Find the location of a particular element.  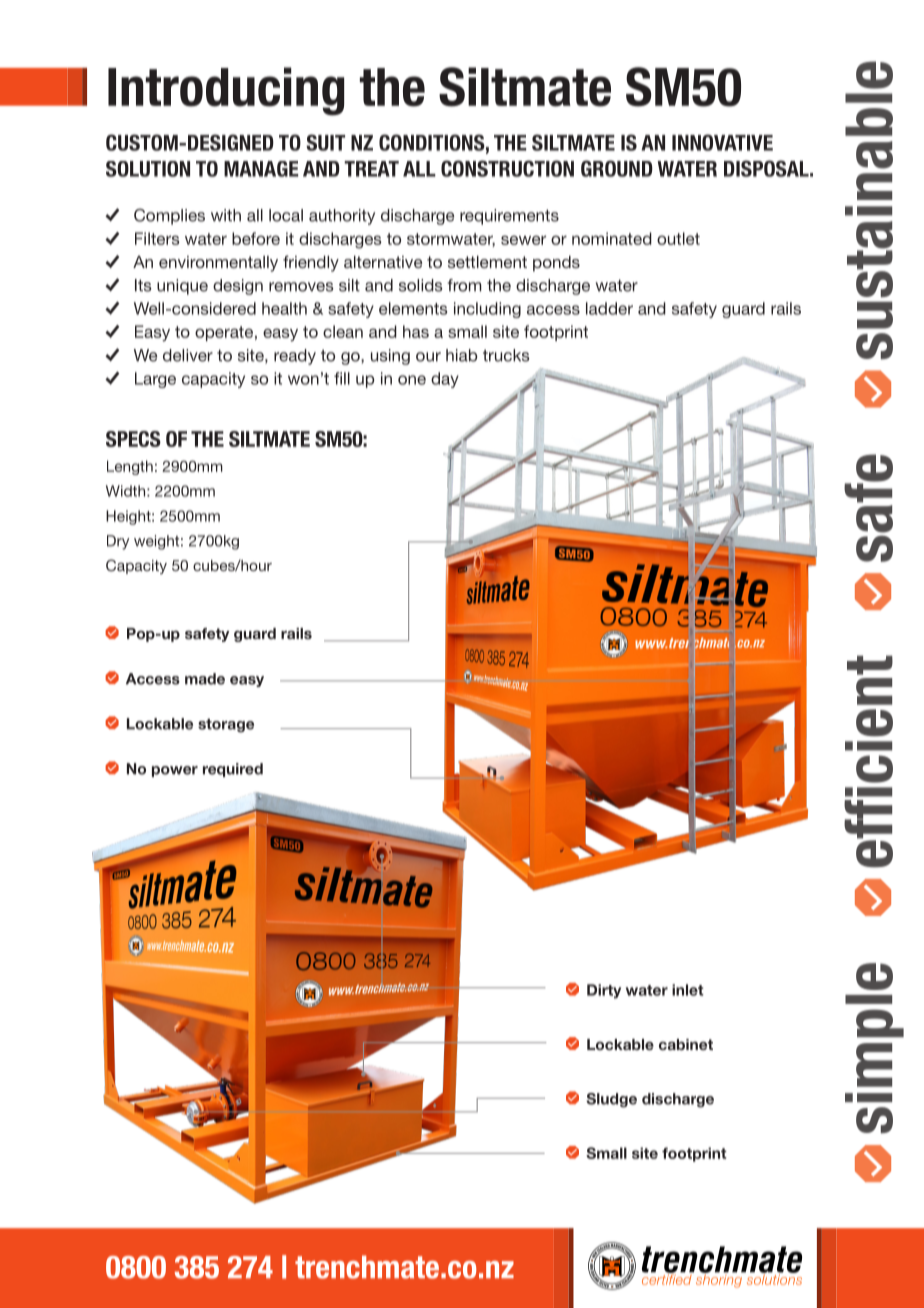

TREAT is located at coordinates (371, 169).
